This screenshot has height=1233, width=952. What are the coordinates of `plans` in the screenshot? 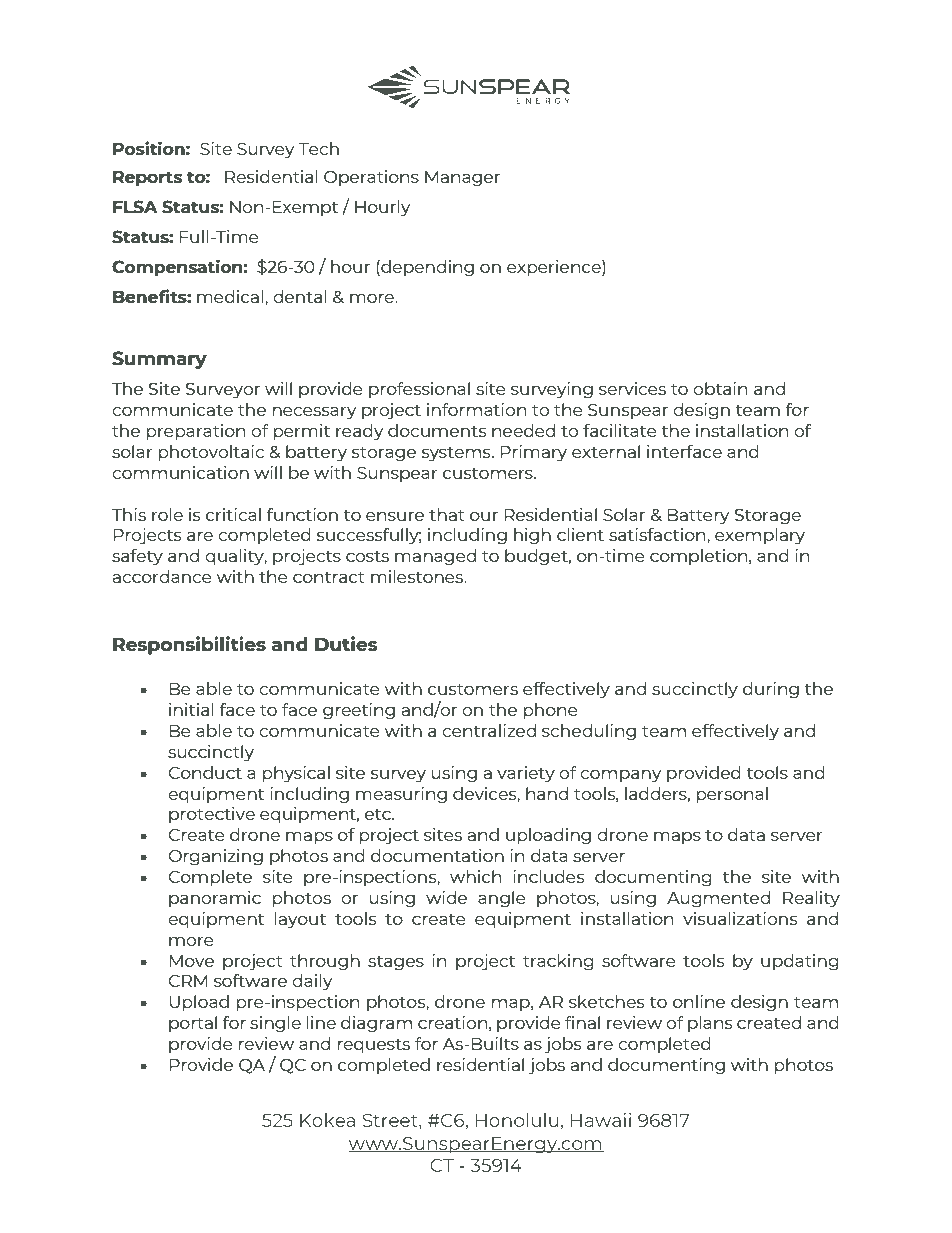 It's located at (710, 1024).
